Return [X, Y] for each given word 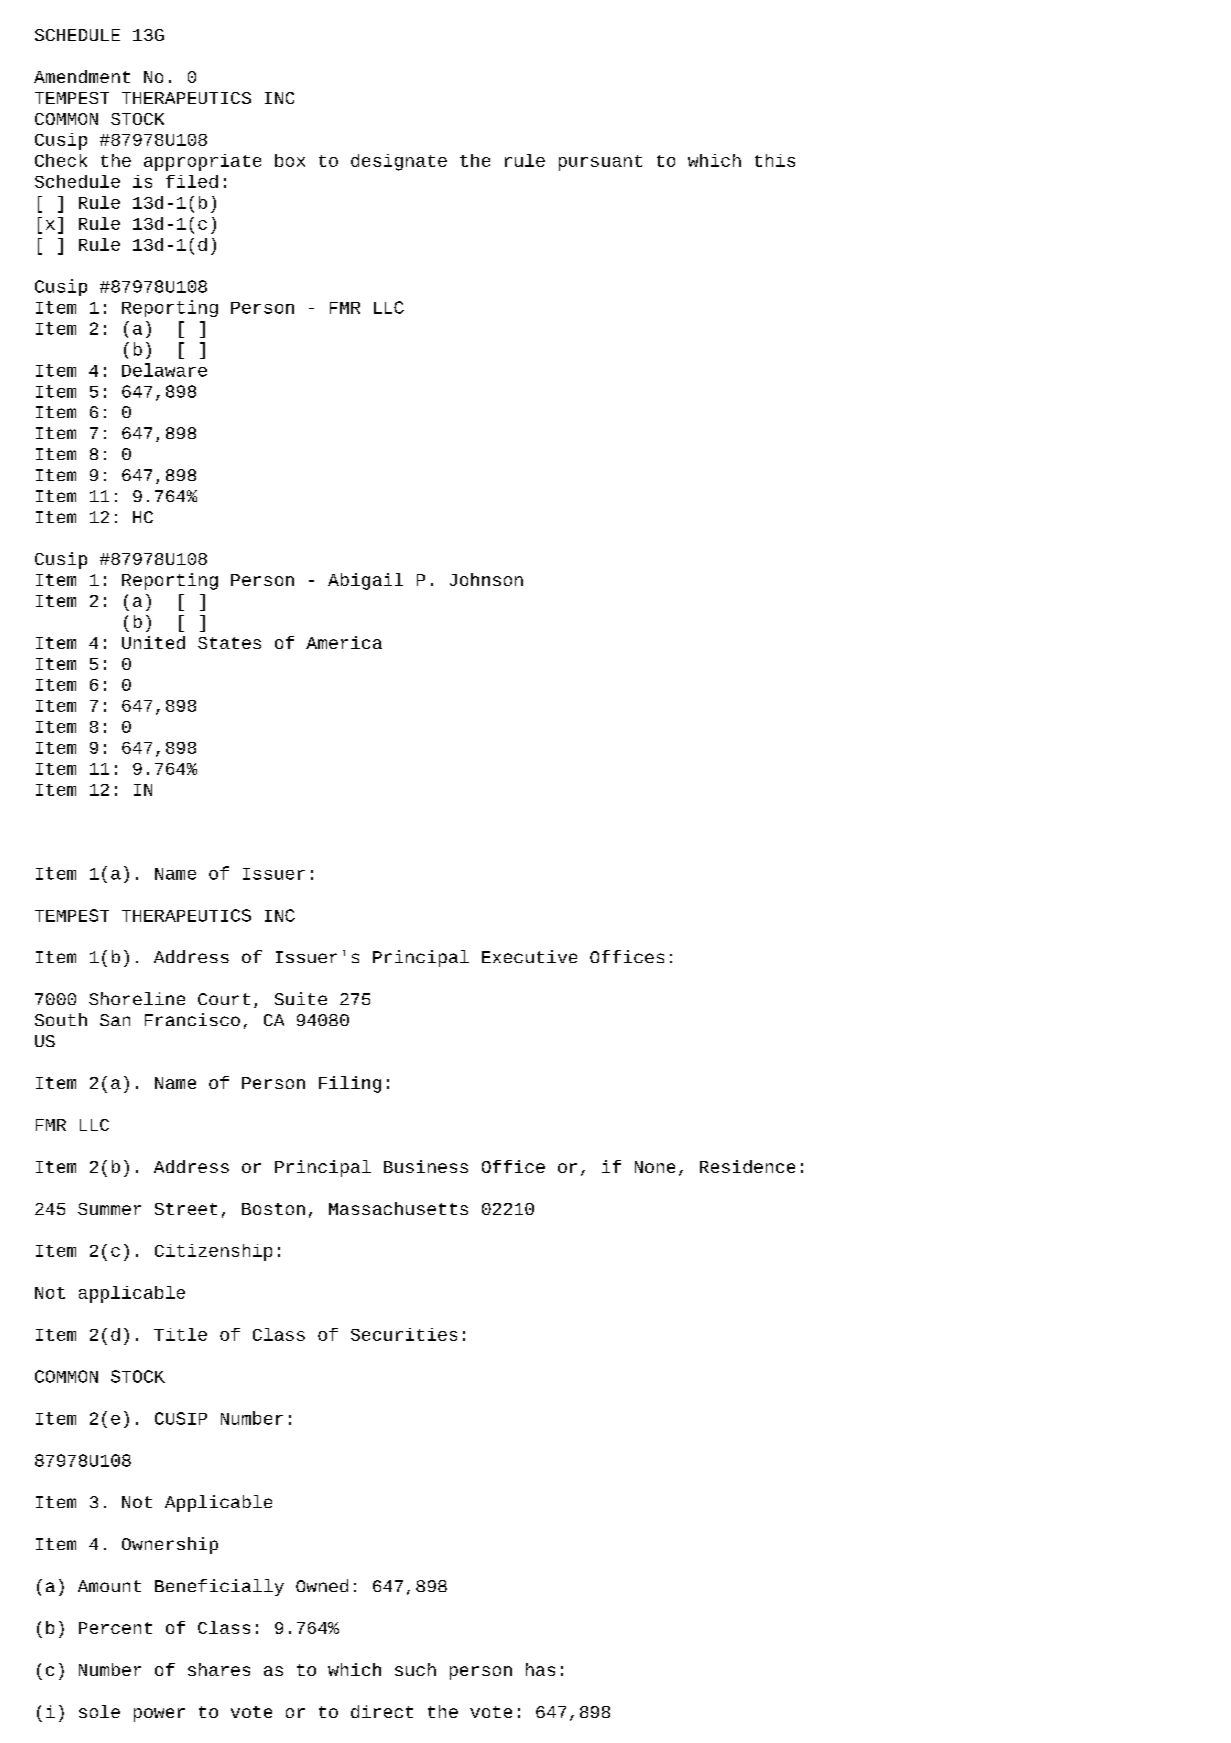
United [153, 642]
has [540, 1669]
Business [426, 1166]
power [159, 1715]
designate [399, 162]
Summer [109, 1209]
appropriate [202, 162]
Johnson [486, 579]
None [655, 1167]
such [415, 1669]
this [775, 160]
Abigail [365, 581]
